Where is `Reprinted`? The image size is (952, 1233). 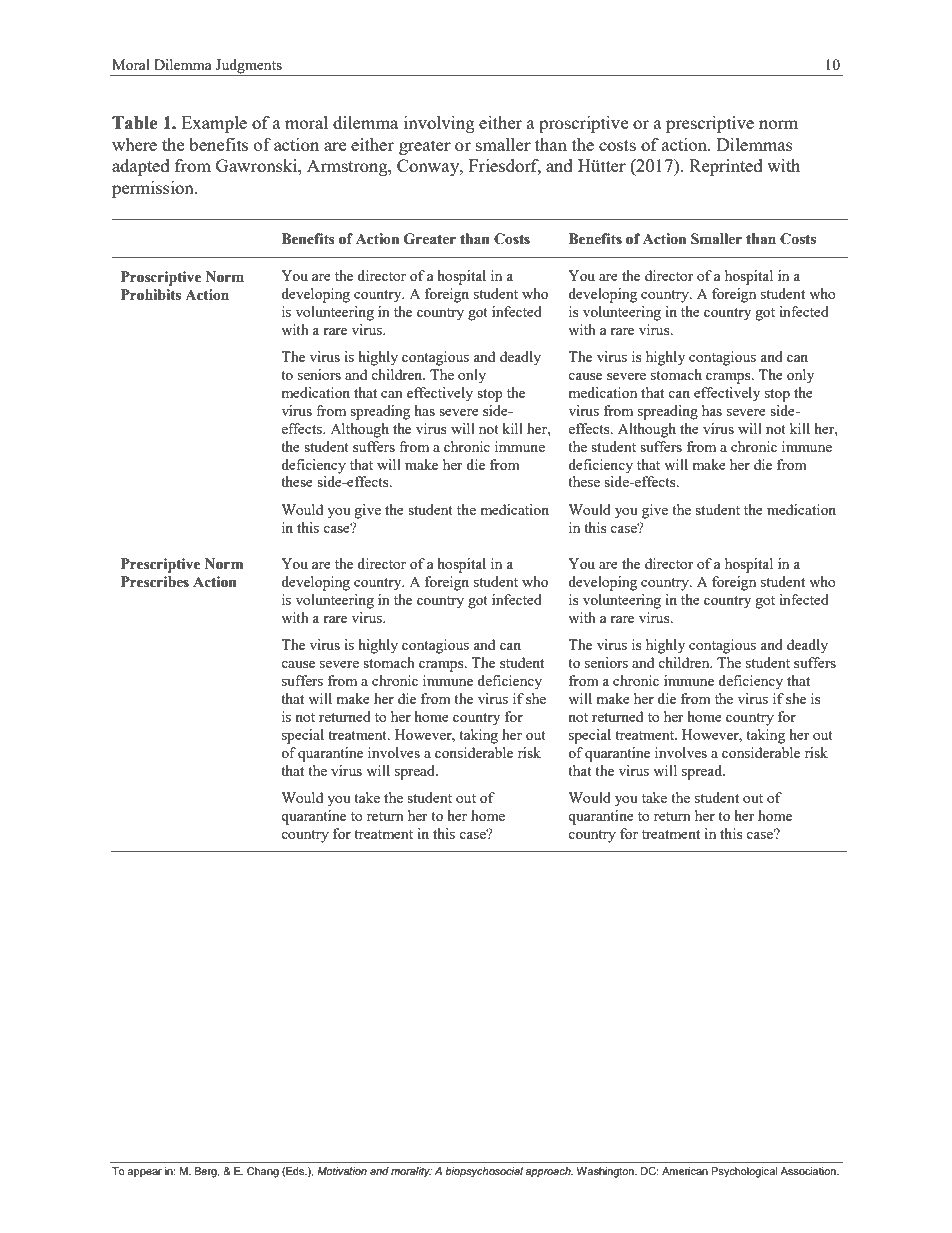 Reprinted is located at coordinates (726, 167).
